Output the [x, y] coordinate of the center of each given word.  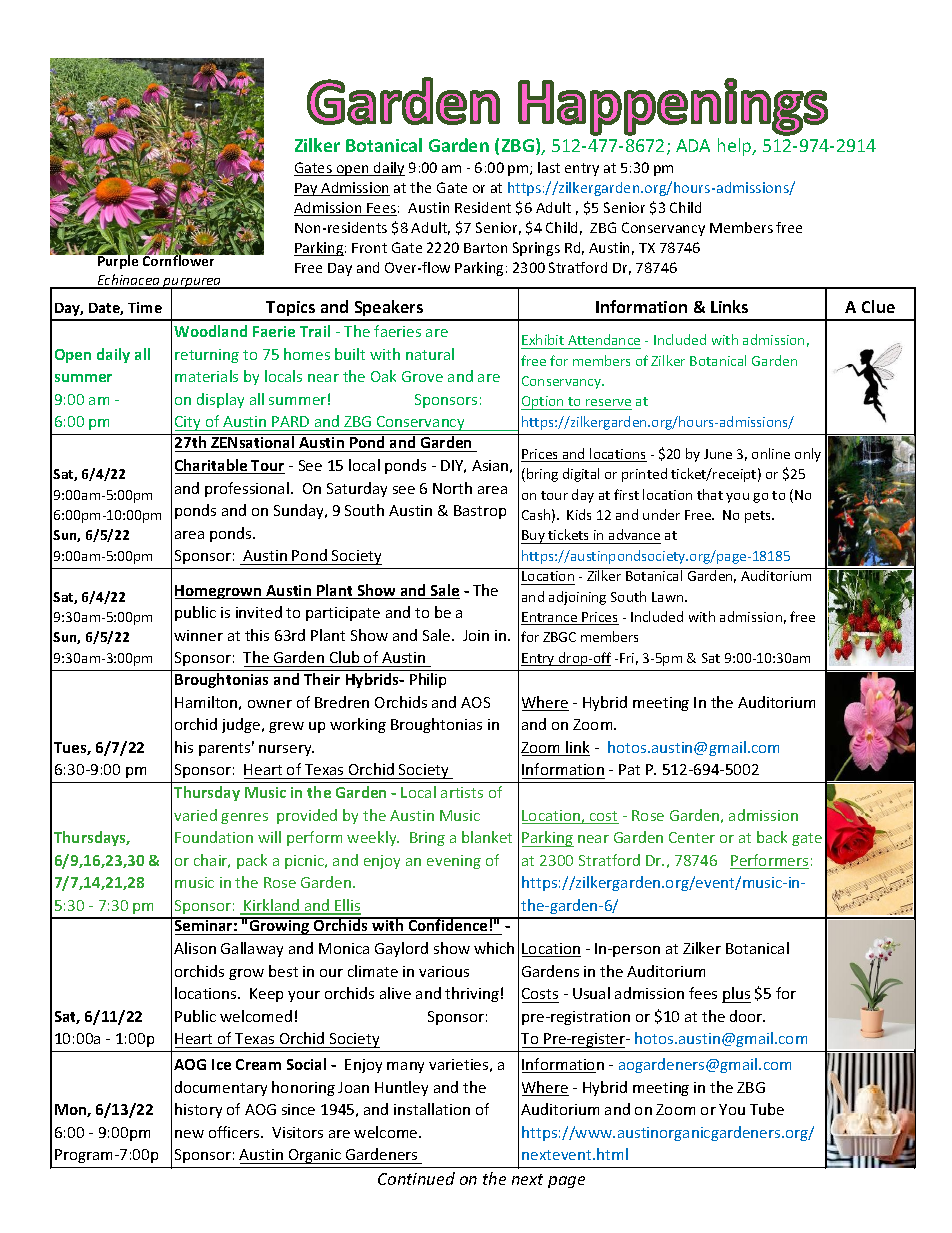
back [772, 837]
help [736, 147]
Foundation [214, 837]
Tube [767, 1109]
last [549, 167]
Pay [307, 189]
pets [759, 517]
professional [247, 489]
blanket [487, 837]
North [452, 488]
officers [235, 1132]
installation [432, 1109]
